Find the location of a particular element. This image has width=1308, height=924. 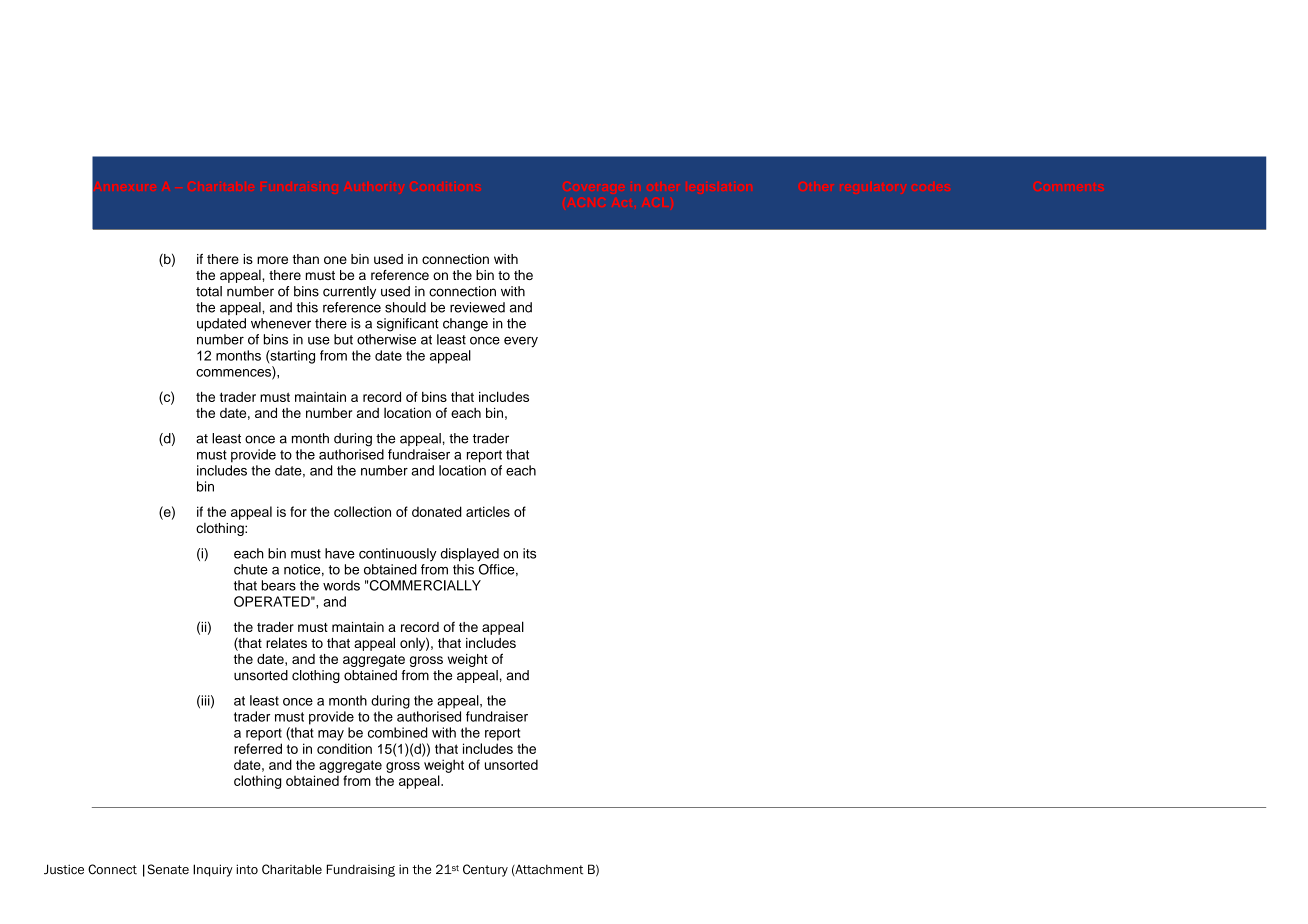

bears is located at coordinates (278, 585).
